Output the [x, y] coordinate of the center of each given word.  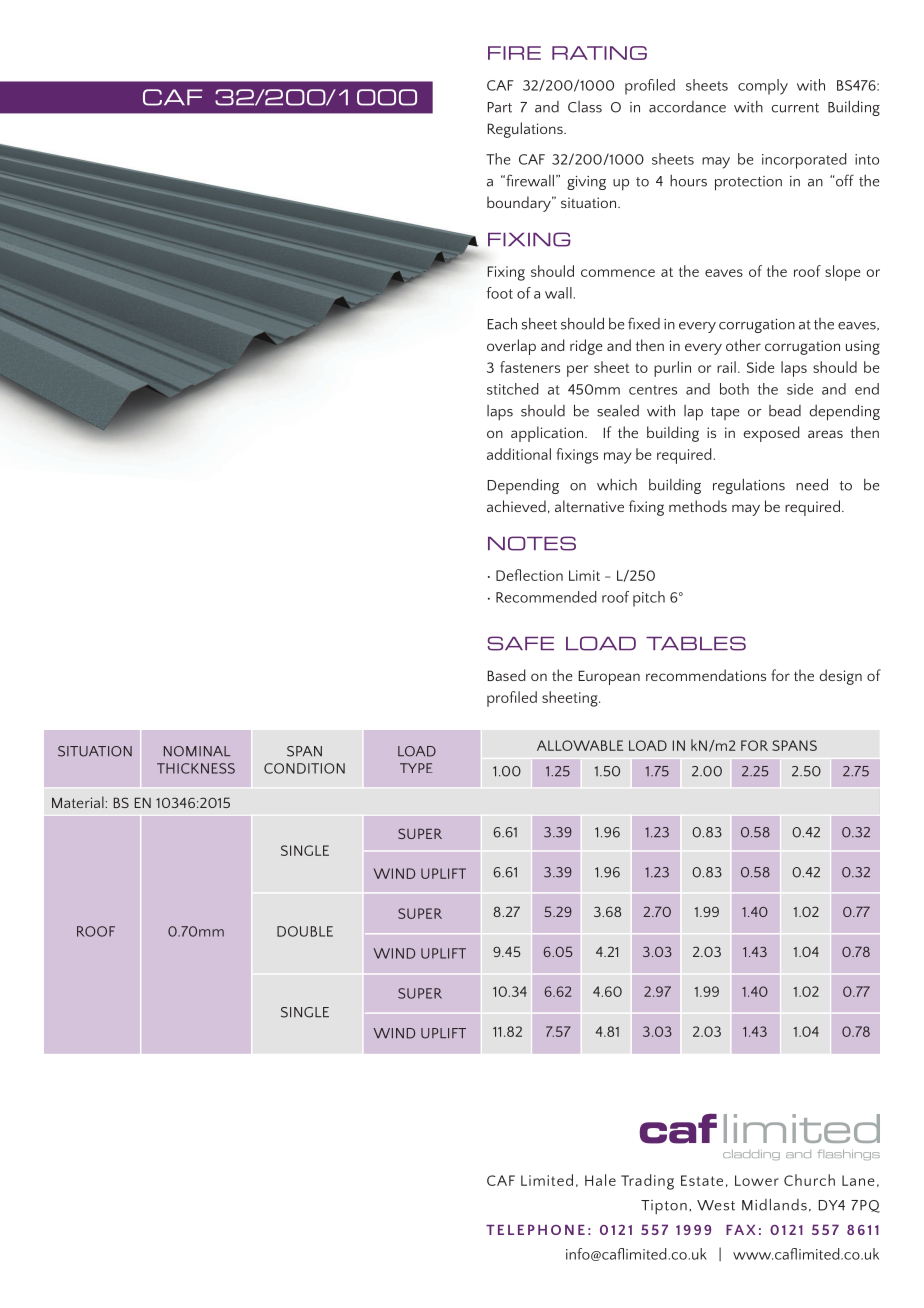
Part [500, 107]
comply [763, 87]
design [841, 677]
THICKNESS [196, 768]
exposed [771, 434]
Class [585, 107]
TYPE [416, 768]
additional [519, 454]
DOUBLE [305, 931]
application [548, 434]
